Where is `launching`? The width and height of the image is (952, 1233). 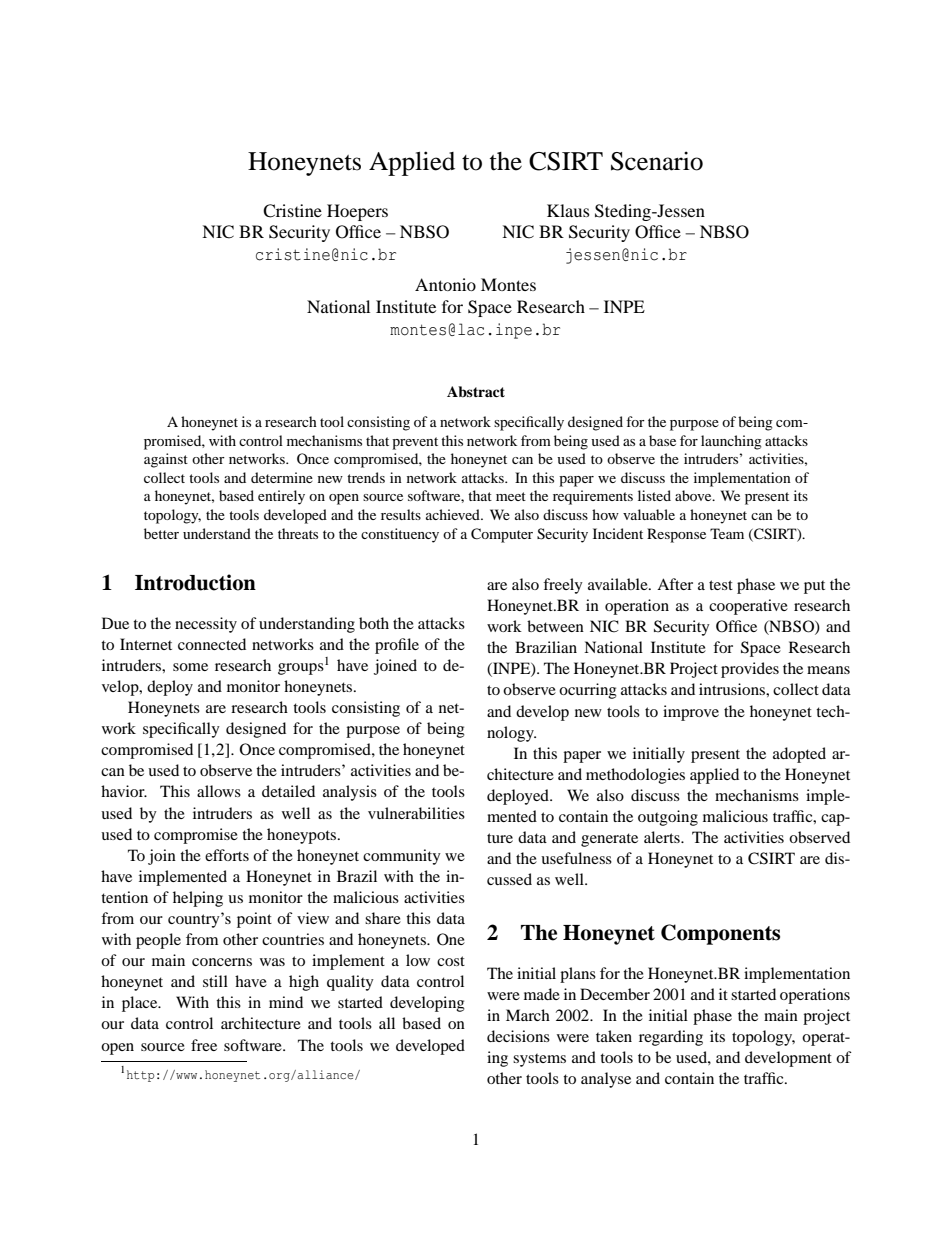
launching is located at coordinates (731, 442).
